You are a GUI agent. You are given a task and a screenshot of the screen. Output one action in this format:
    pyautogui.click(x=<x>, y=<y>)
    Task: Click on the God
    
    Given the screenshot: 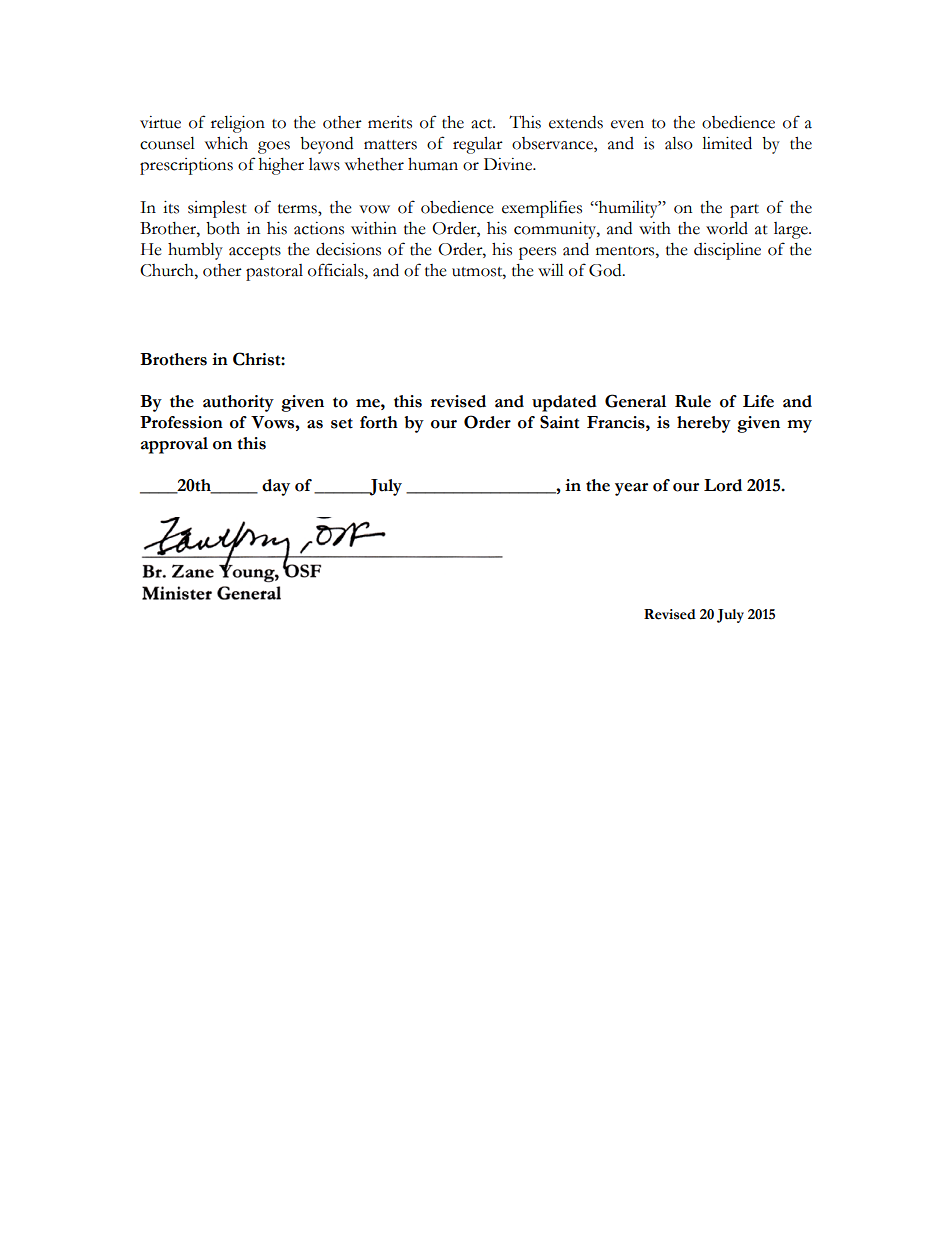 What is the action you would take?
    pyautogui.click(x=606, y=270)
